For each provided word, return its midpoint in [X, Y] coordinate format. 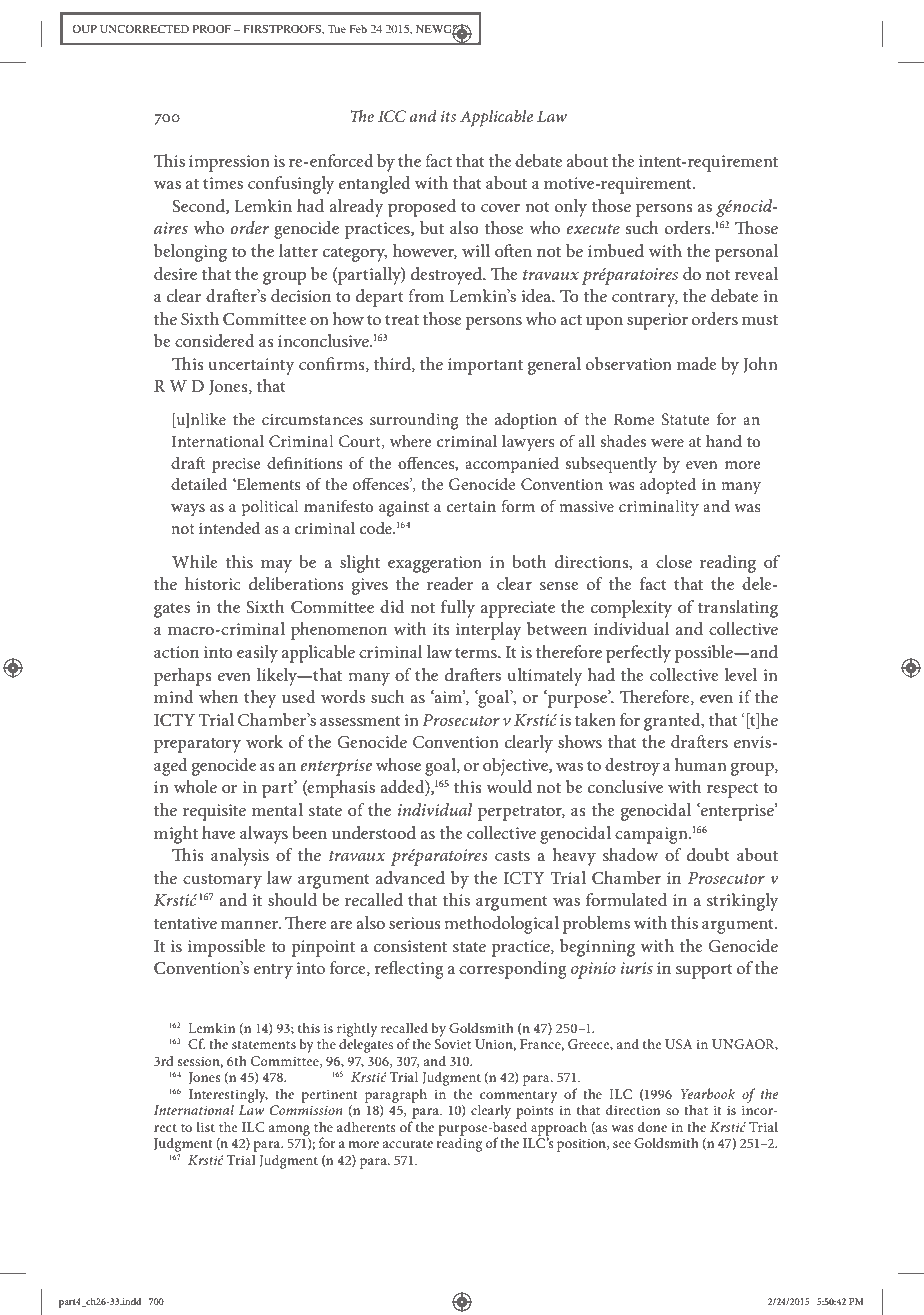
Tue [337, 29]
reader [450, 583]
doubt [708, 854]
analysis [240, 857]
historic [213, 583]
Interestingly [228, 1096]
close [674, 561]
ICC [392, 116]
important [485, 366]
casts [512, 855]
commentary [518, 1098]
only [571, 208]
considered [215, 340]
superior [657, 321]
